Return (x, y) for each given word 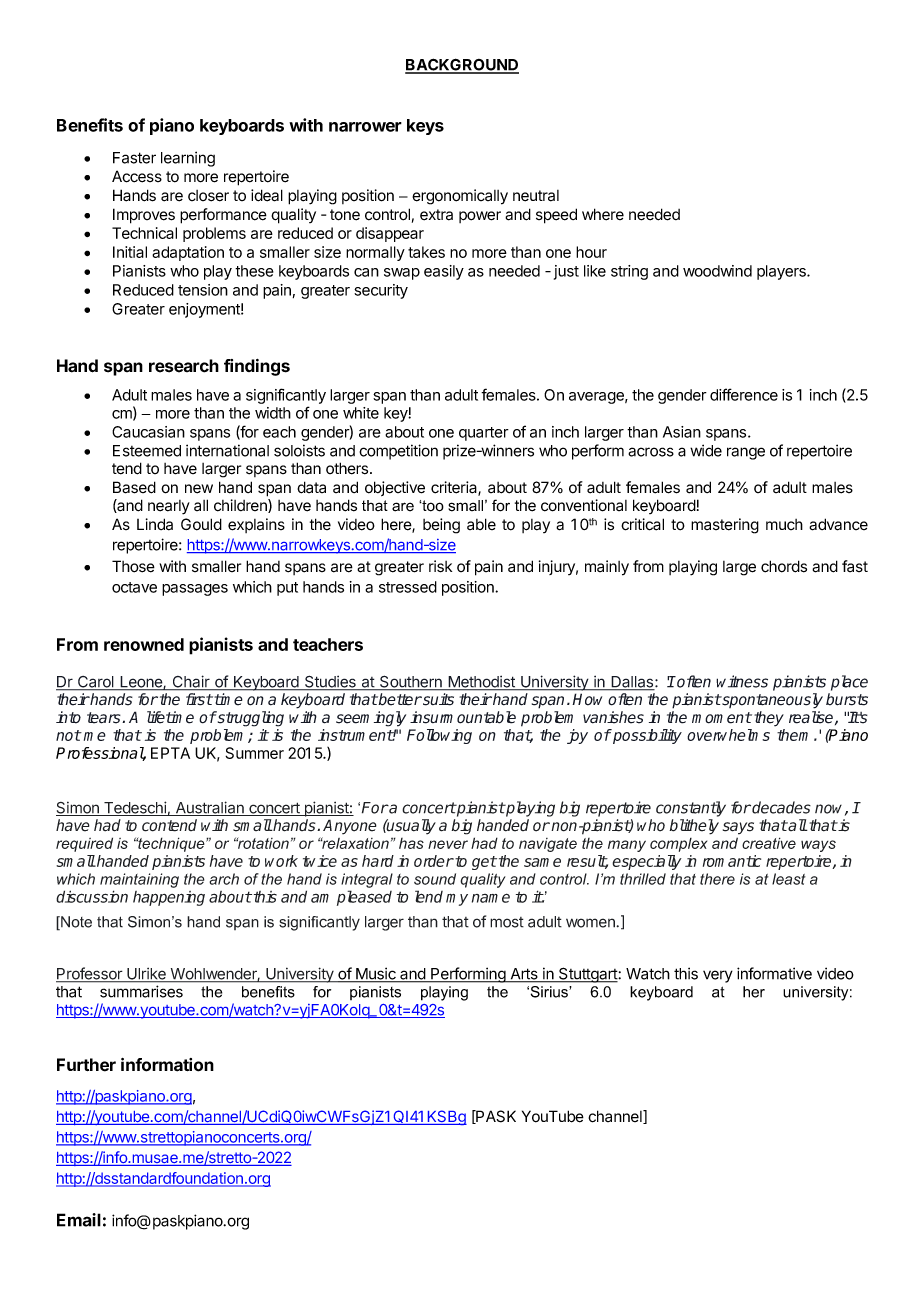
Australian (209, 808)
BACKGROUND (462, 65)
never (448, 844)
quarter (484, 434)
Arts (524, 975)
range (746, 453)
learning (188, 159)
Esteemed (147, 451)
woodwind (717, 271)
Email (79, 1220)
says (738, 828)
